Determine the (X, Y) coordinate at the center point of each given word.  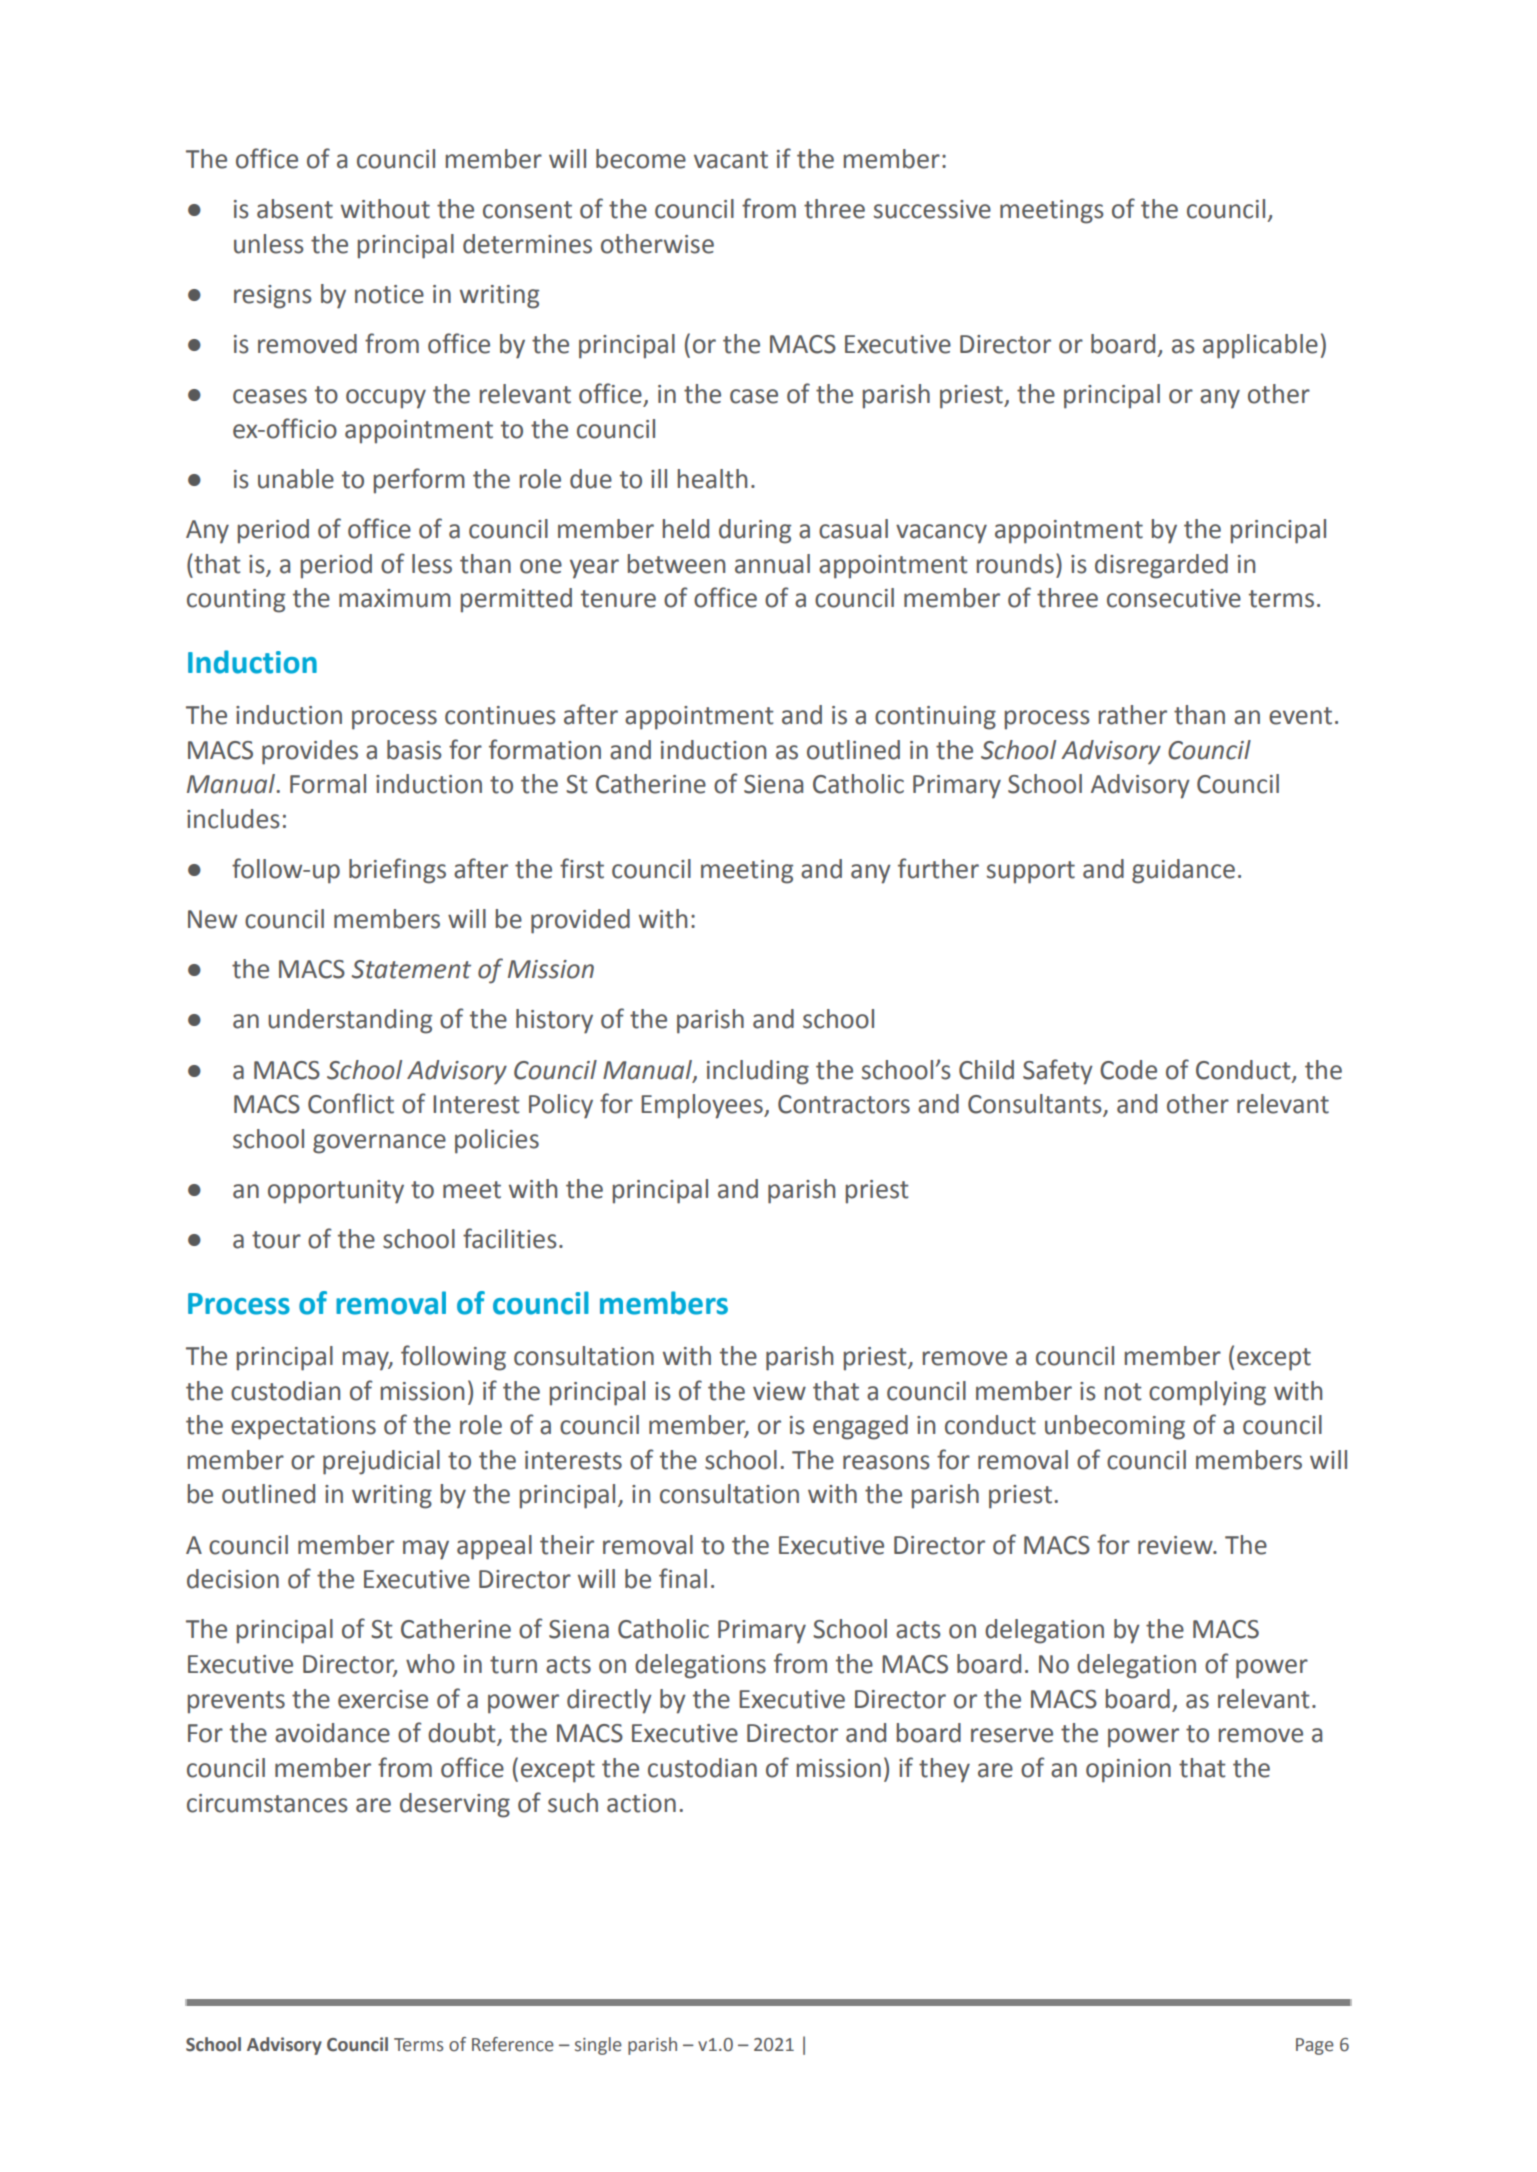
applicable (1260, 346)
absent (295, 209)
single (598, 2046)
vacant (731, 160)
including (758, 1072)
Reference (513, 2044)
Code (1128, 1070)
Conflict (351, 1103)
